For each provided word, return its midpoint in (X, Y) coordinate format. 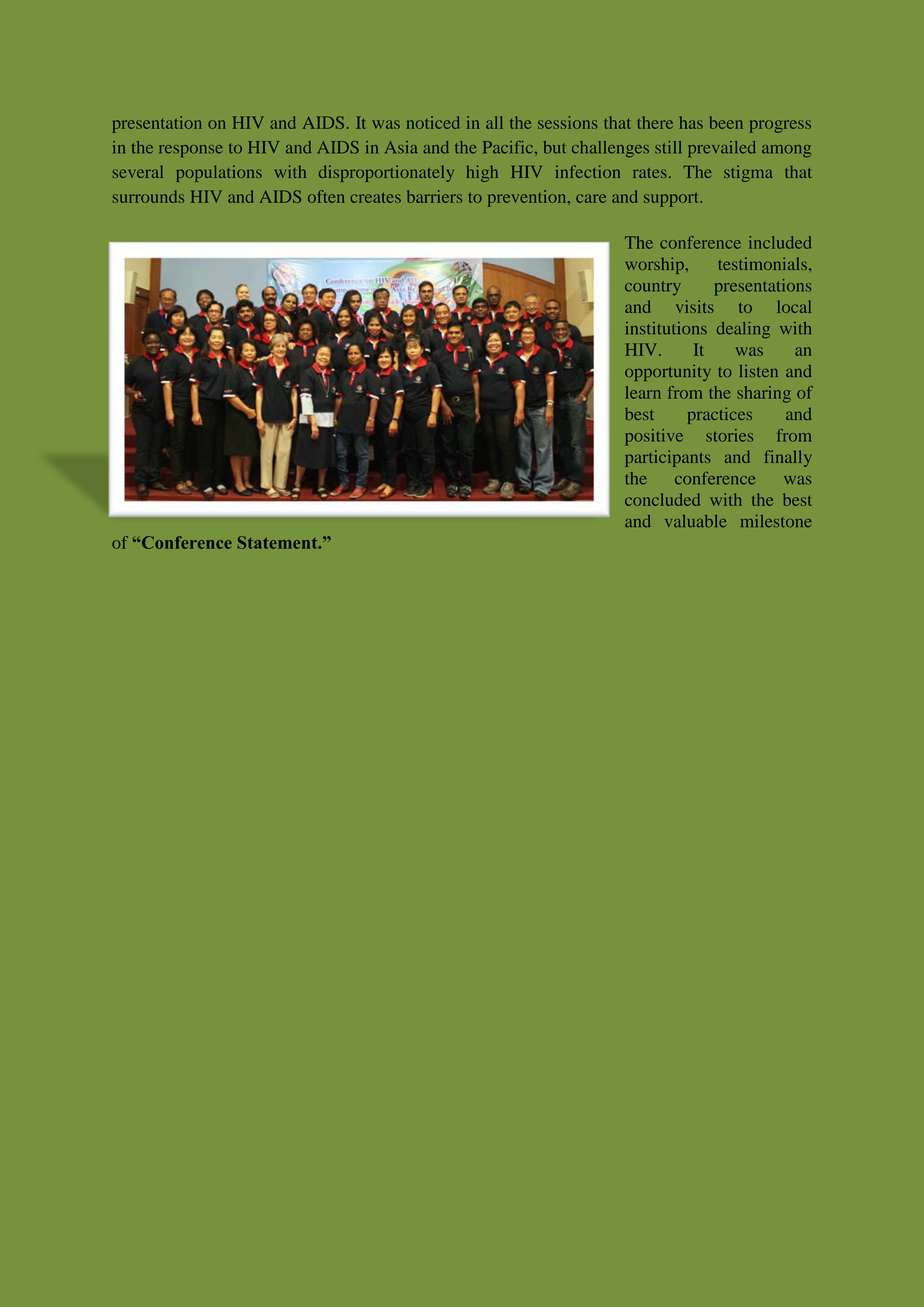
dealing (743, 330)
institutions (666, 328)
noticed (433, 122)
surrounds (148, 196)
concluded (662, 499)
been (726, 122)
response (191, 151)
